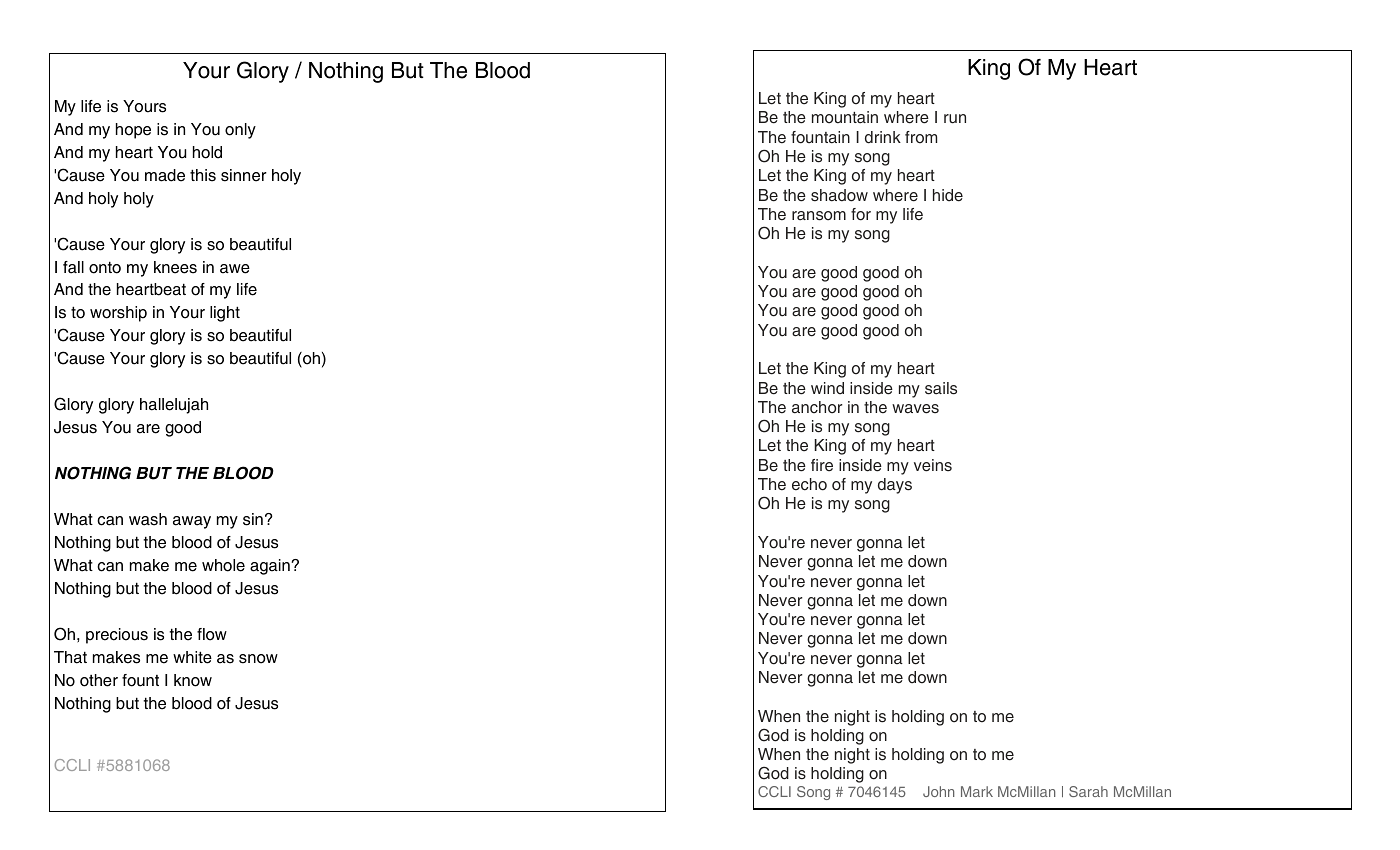 The width and height of the page is (1400, 850). Describe the element at coordinates (921, 137) in the page. I see `from` at that location.
